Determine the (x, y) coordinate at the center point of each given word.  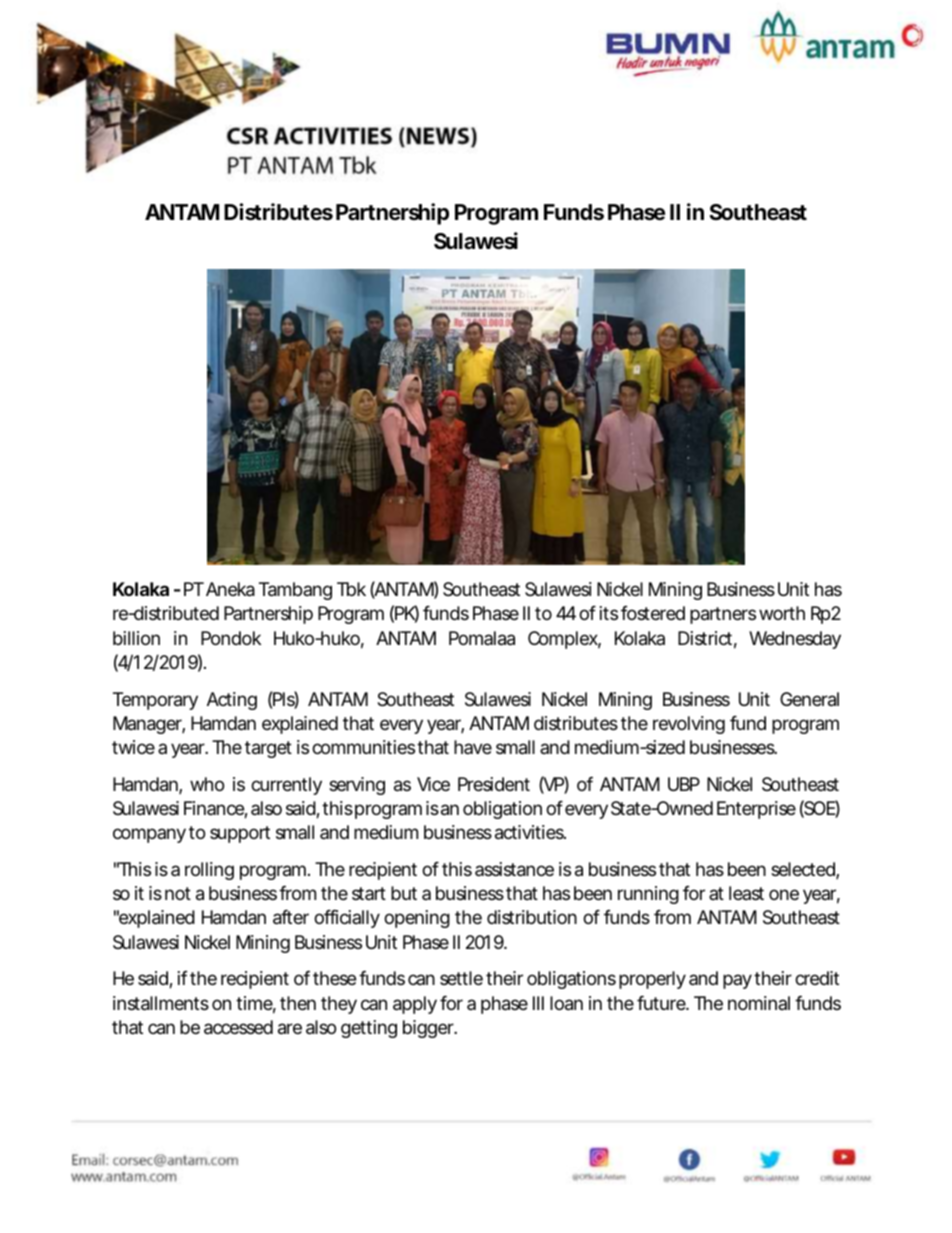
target (268, 749)
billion (136, 638)
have (473, 747)
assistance (514, 869)
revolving (689, 725)
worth (782, 613)
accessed (238, 1027)
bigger (430, 1029)
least (746, 893)
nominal (759, 1003)
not (178, 893)
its (609, 613)
